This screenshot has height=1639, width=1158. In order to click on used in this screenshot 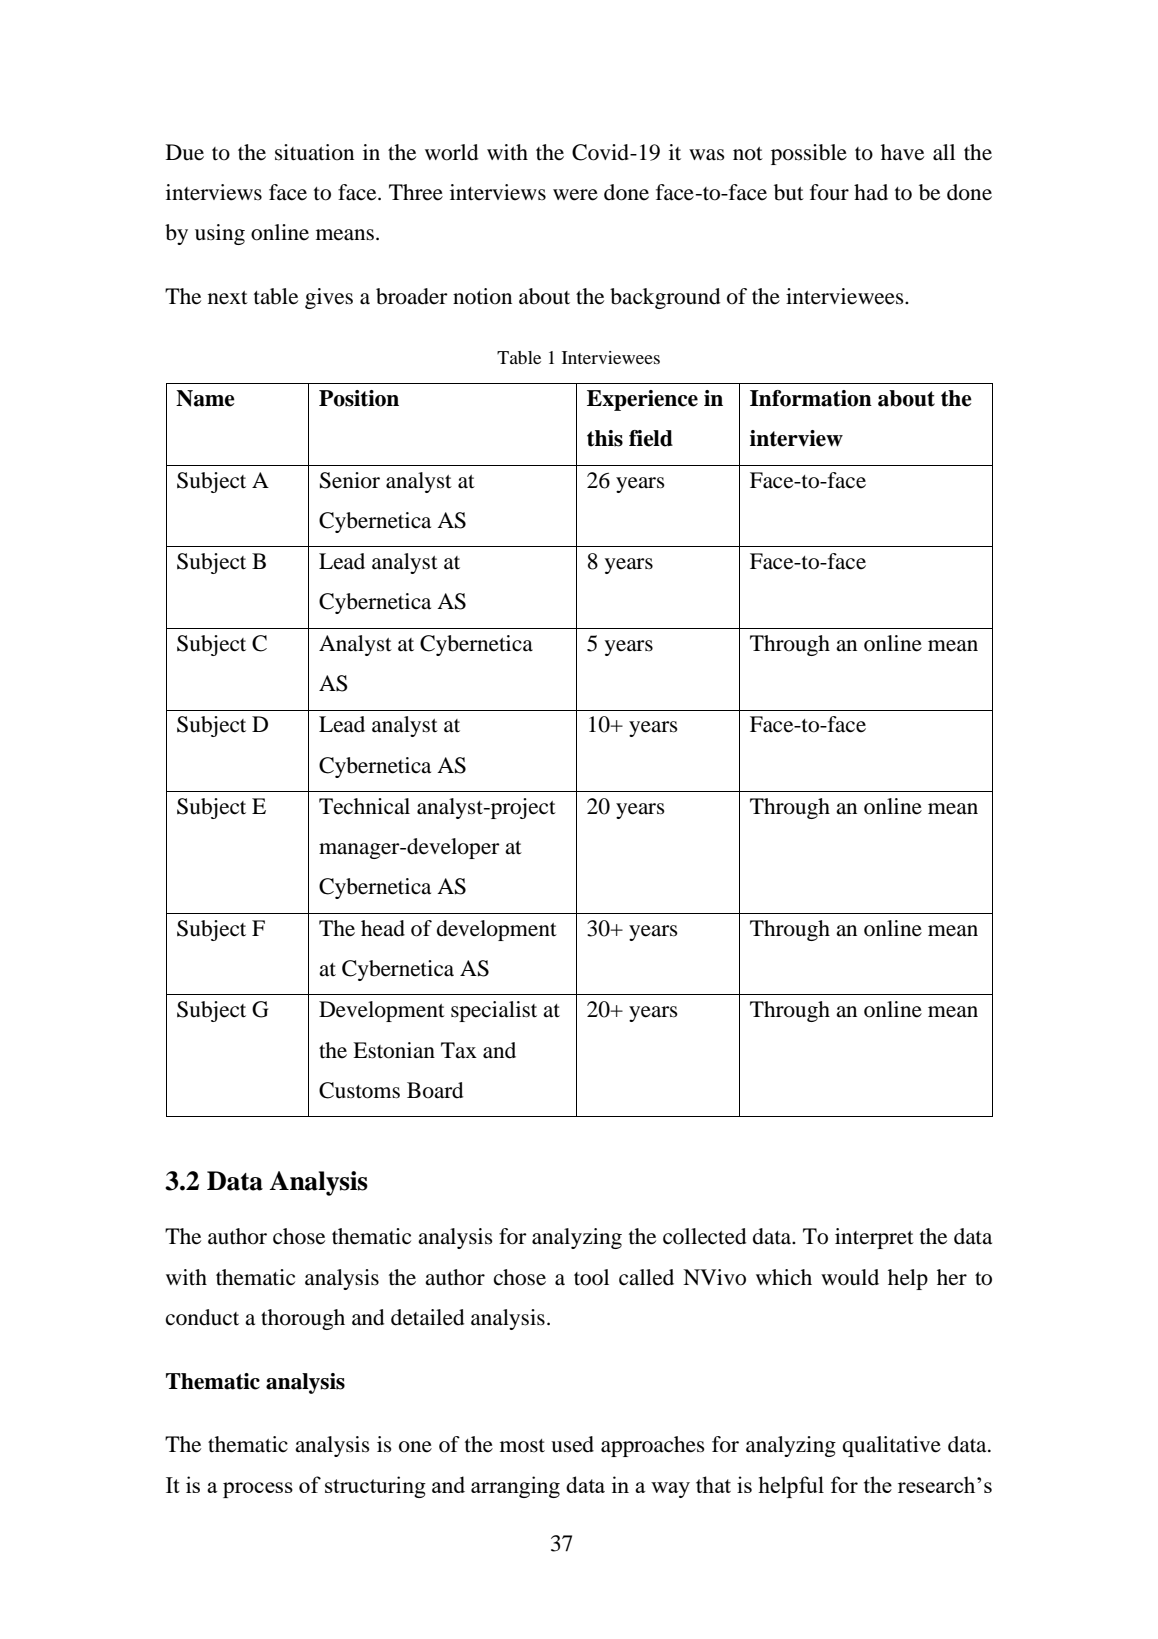, I will do `click(572, 1444)`.
